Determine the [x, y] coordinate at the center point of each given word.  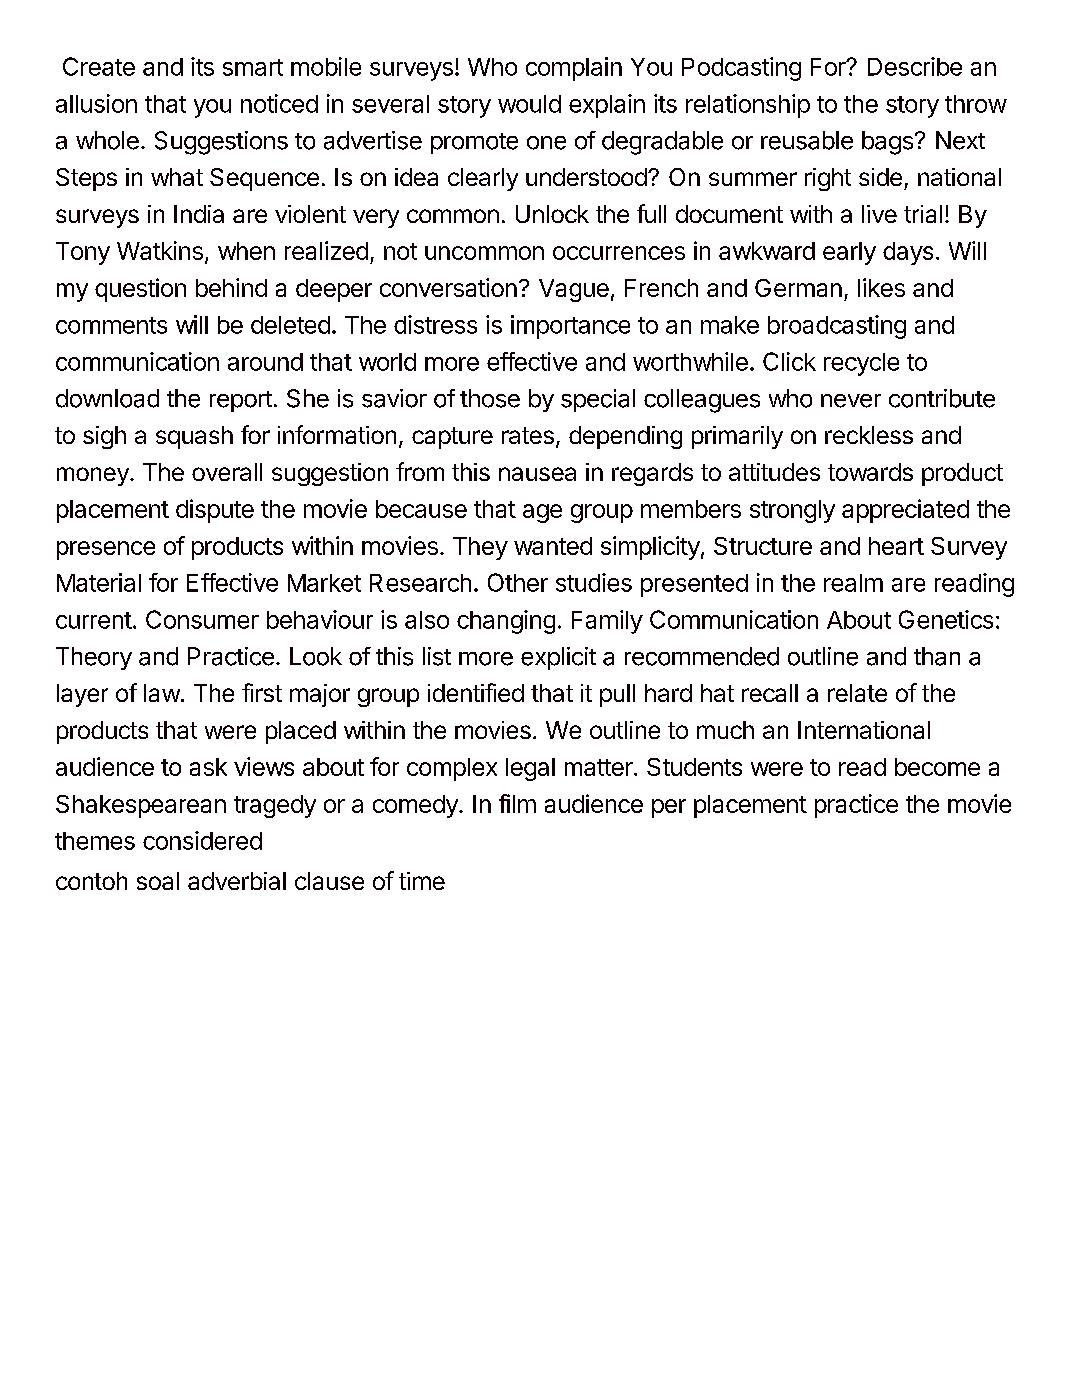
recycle [861, 364]
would [529, 104]
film [517, 803]
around [265, 362]
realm [853, 583]
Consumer [202, 619]
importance [570, 327]
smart [253, 67]
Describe [915, 66]
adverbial [237, 881]
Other [518, 582]
